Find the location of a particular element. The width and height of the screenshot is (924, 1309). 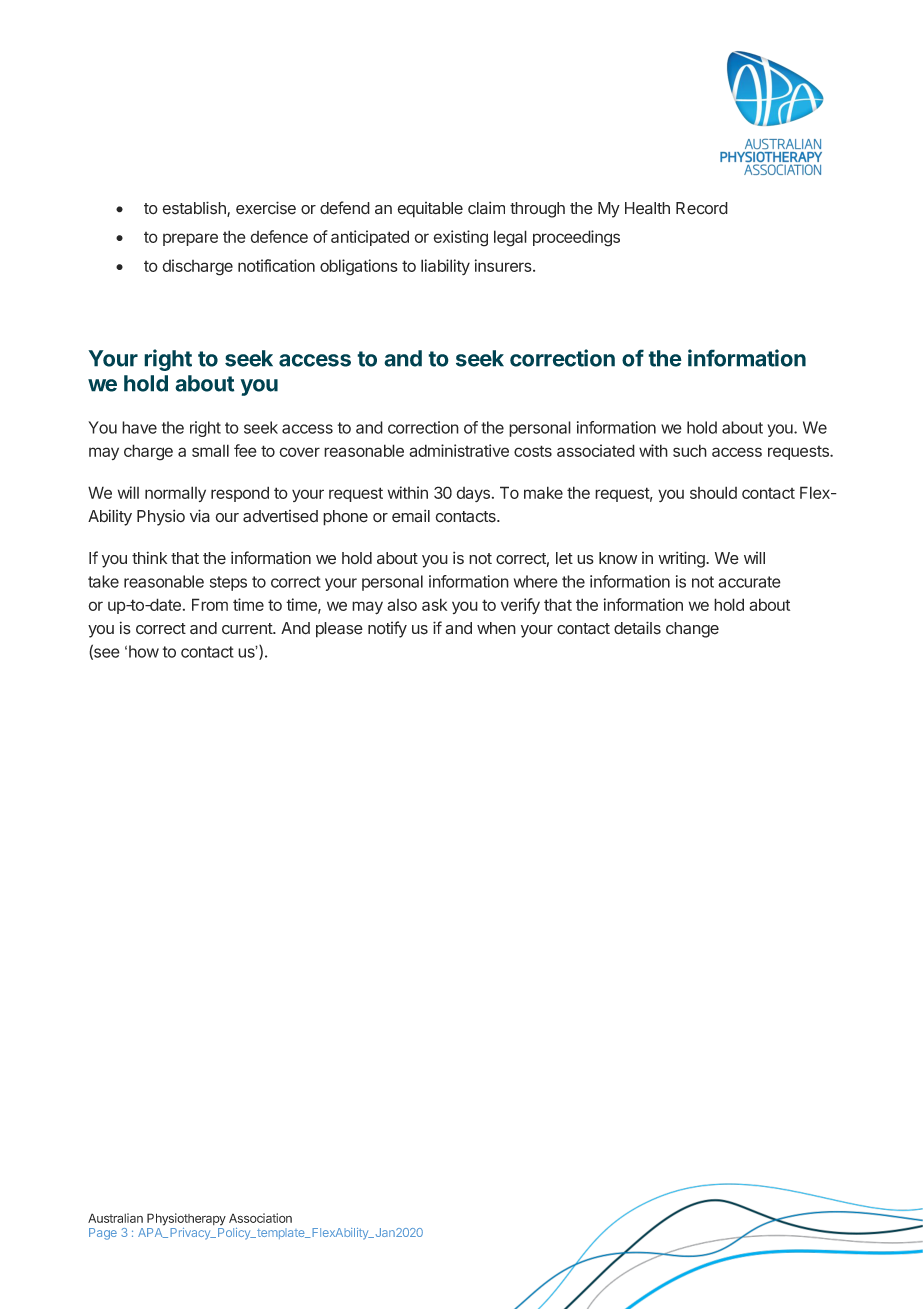

Health is located at coordinates (647, 208).
